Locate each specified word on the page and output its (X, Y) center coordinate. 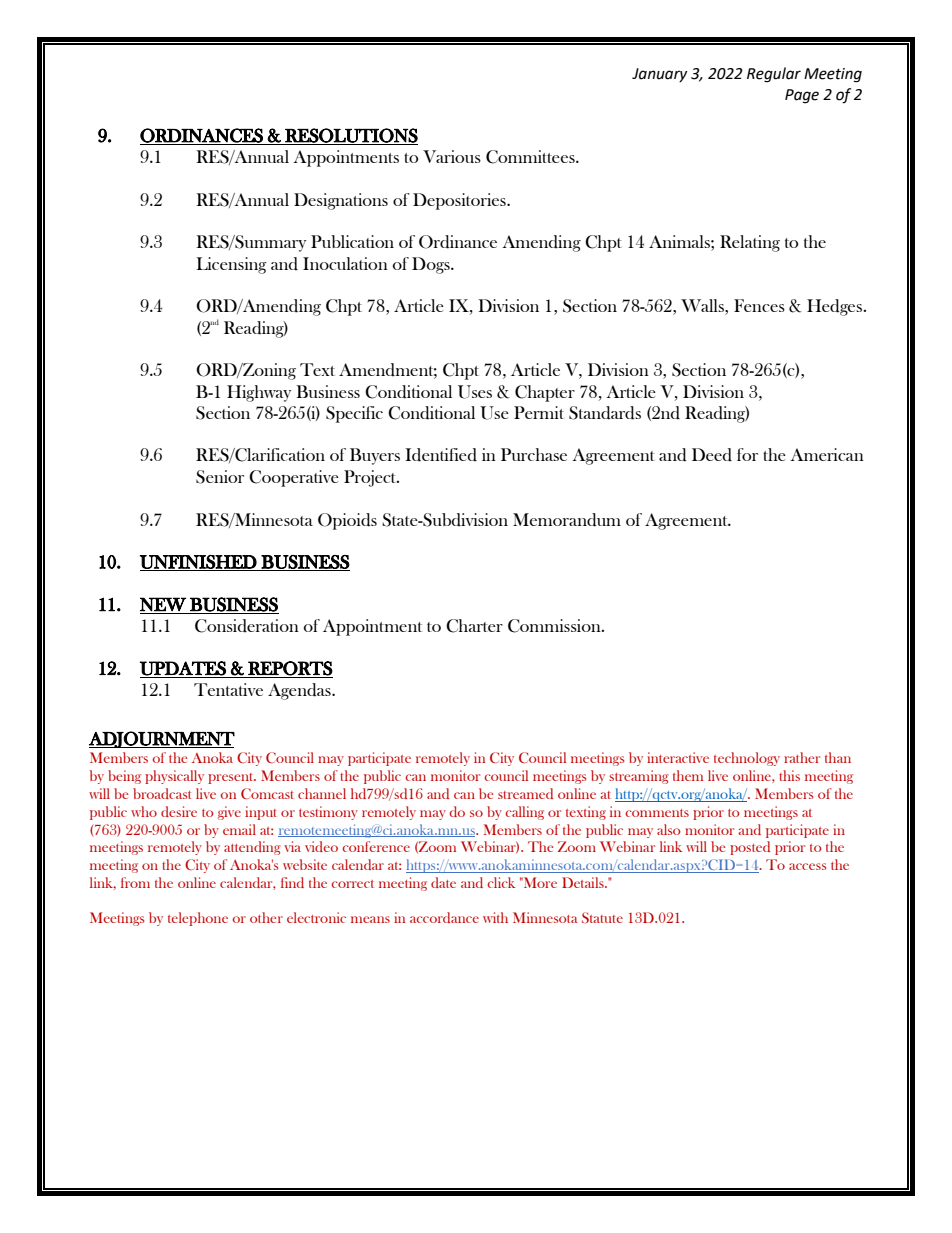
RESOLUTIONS (350, 136)
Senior (220, 477)
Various (452, 156)
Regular (774, 75)
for (747, 454)
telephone (198, 919)
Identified (441, 455)
